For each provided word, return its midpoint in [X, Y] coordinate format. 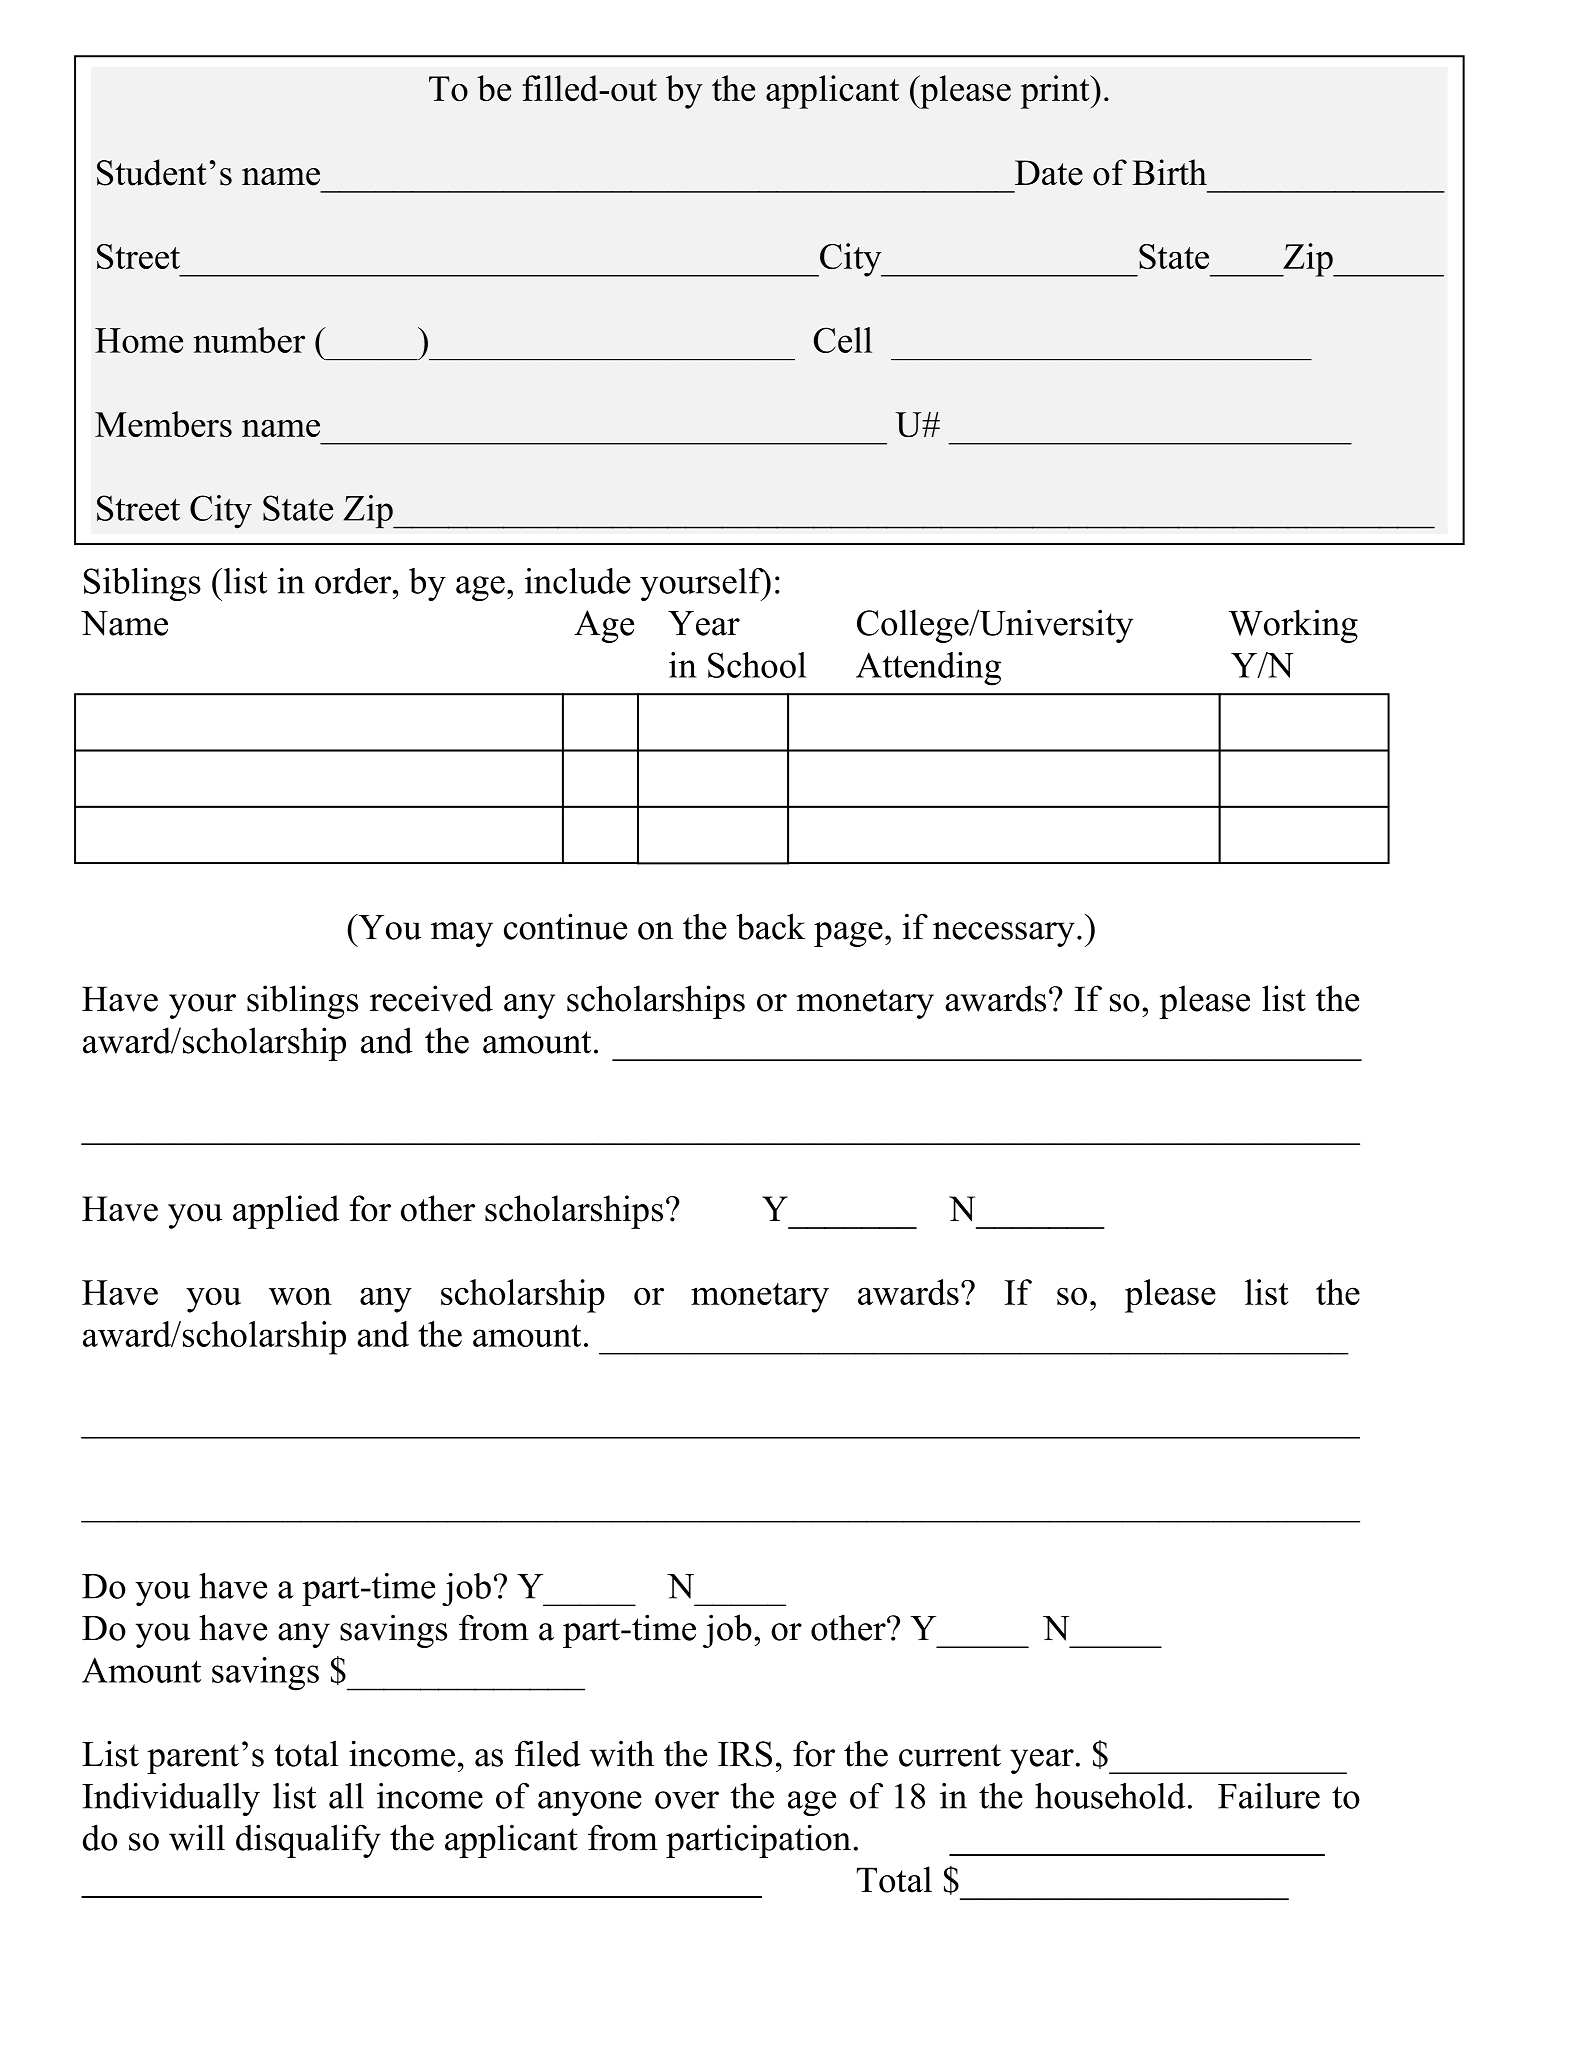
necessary [1004, 934]
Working [1293, 626]
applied [286, 1212]
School [757, 665]
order [354, 581]
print [1056, 92]
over [687, 1800]
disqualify [308, 1841]
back [771, 926]
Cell [843, 340]
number [249, 340]
